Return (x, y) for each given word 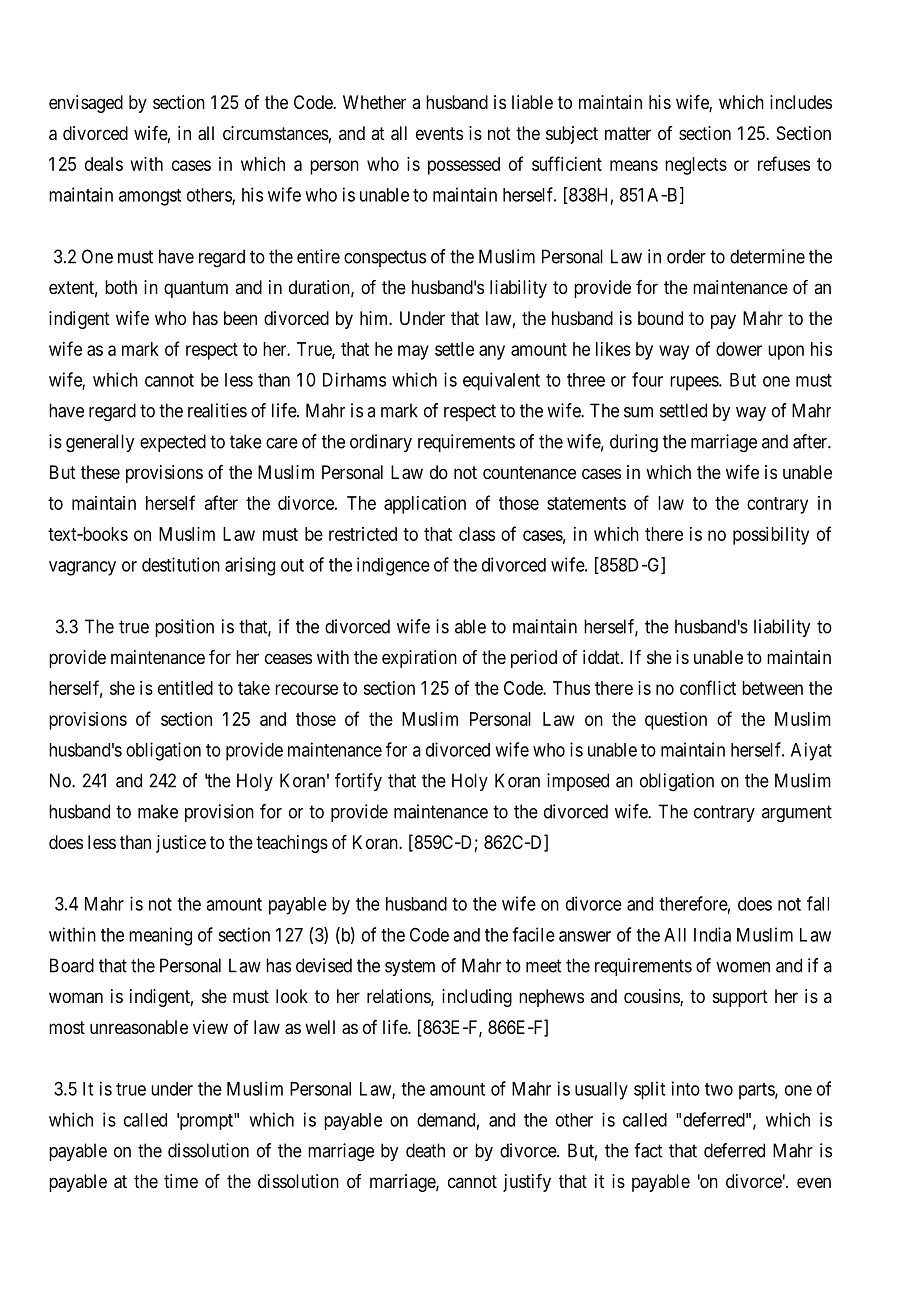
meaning (160, 936)
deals (104, 164)
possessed (464, 166)
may (413, 352)
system (410, 967)
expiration (419, 659)
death (425, 1150)
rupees (695, 383)
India (712, 934)
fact (648, 1150)
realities (217, 410)
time (181, 1181)
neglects (696, 166)
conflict (708, 687)
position (184, 628)
